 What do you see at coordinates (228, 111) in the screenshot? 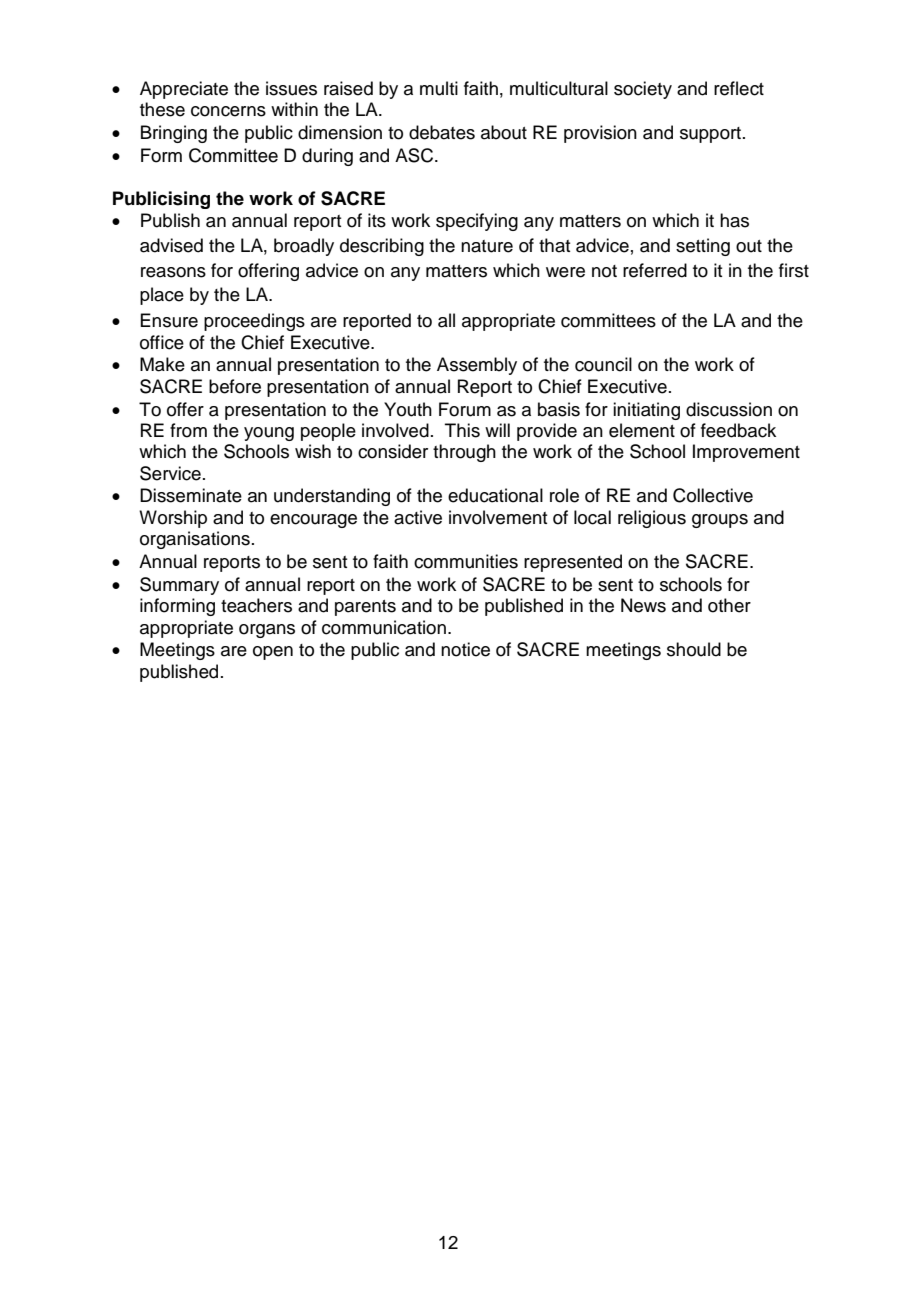
I see `concerns` at bounding box center [228, 111].
